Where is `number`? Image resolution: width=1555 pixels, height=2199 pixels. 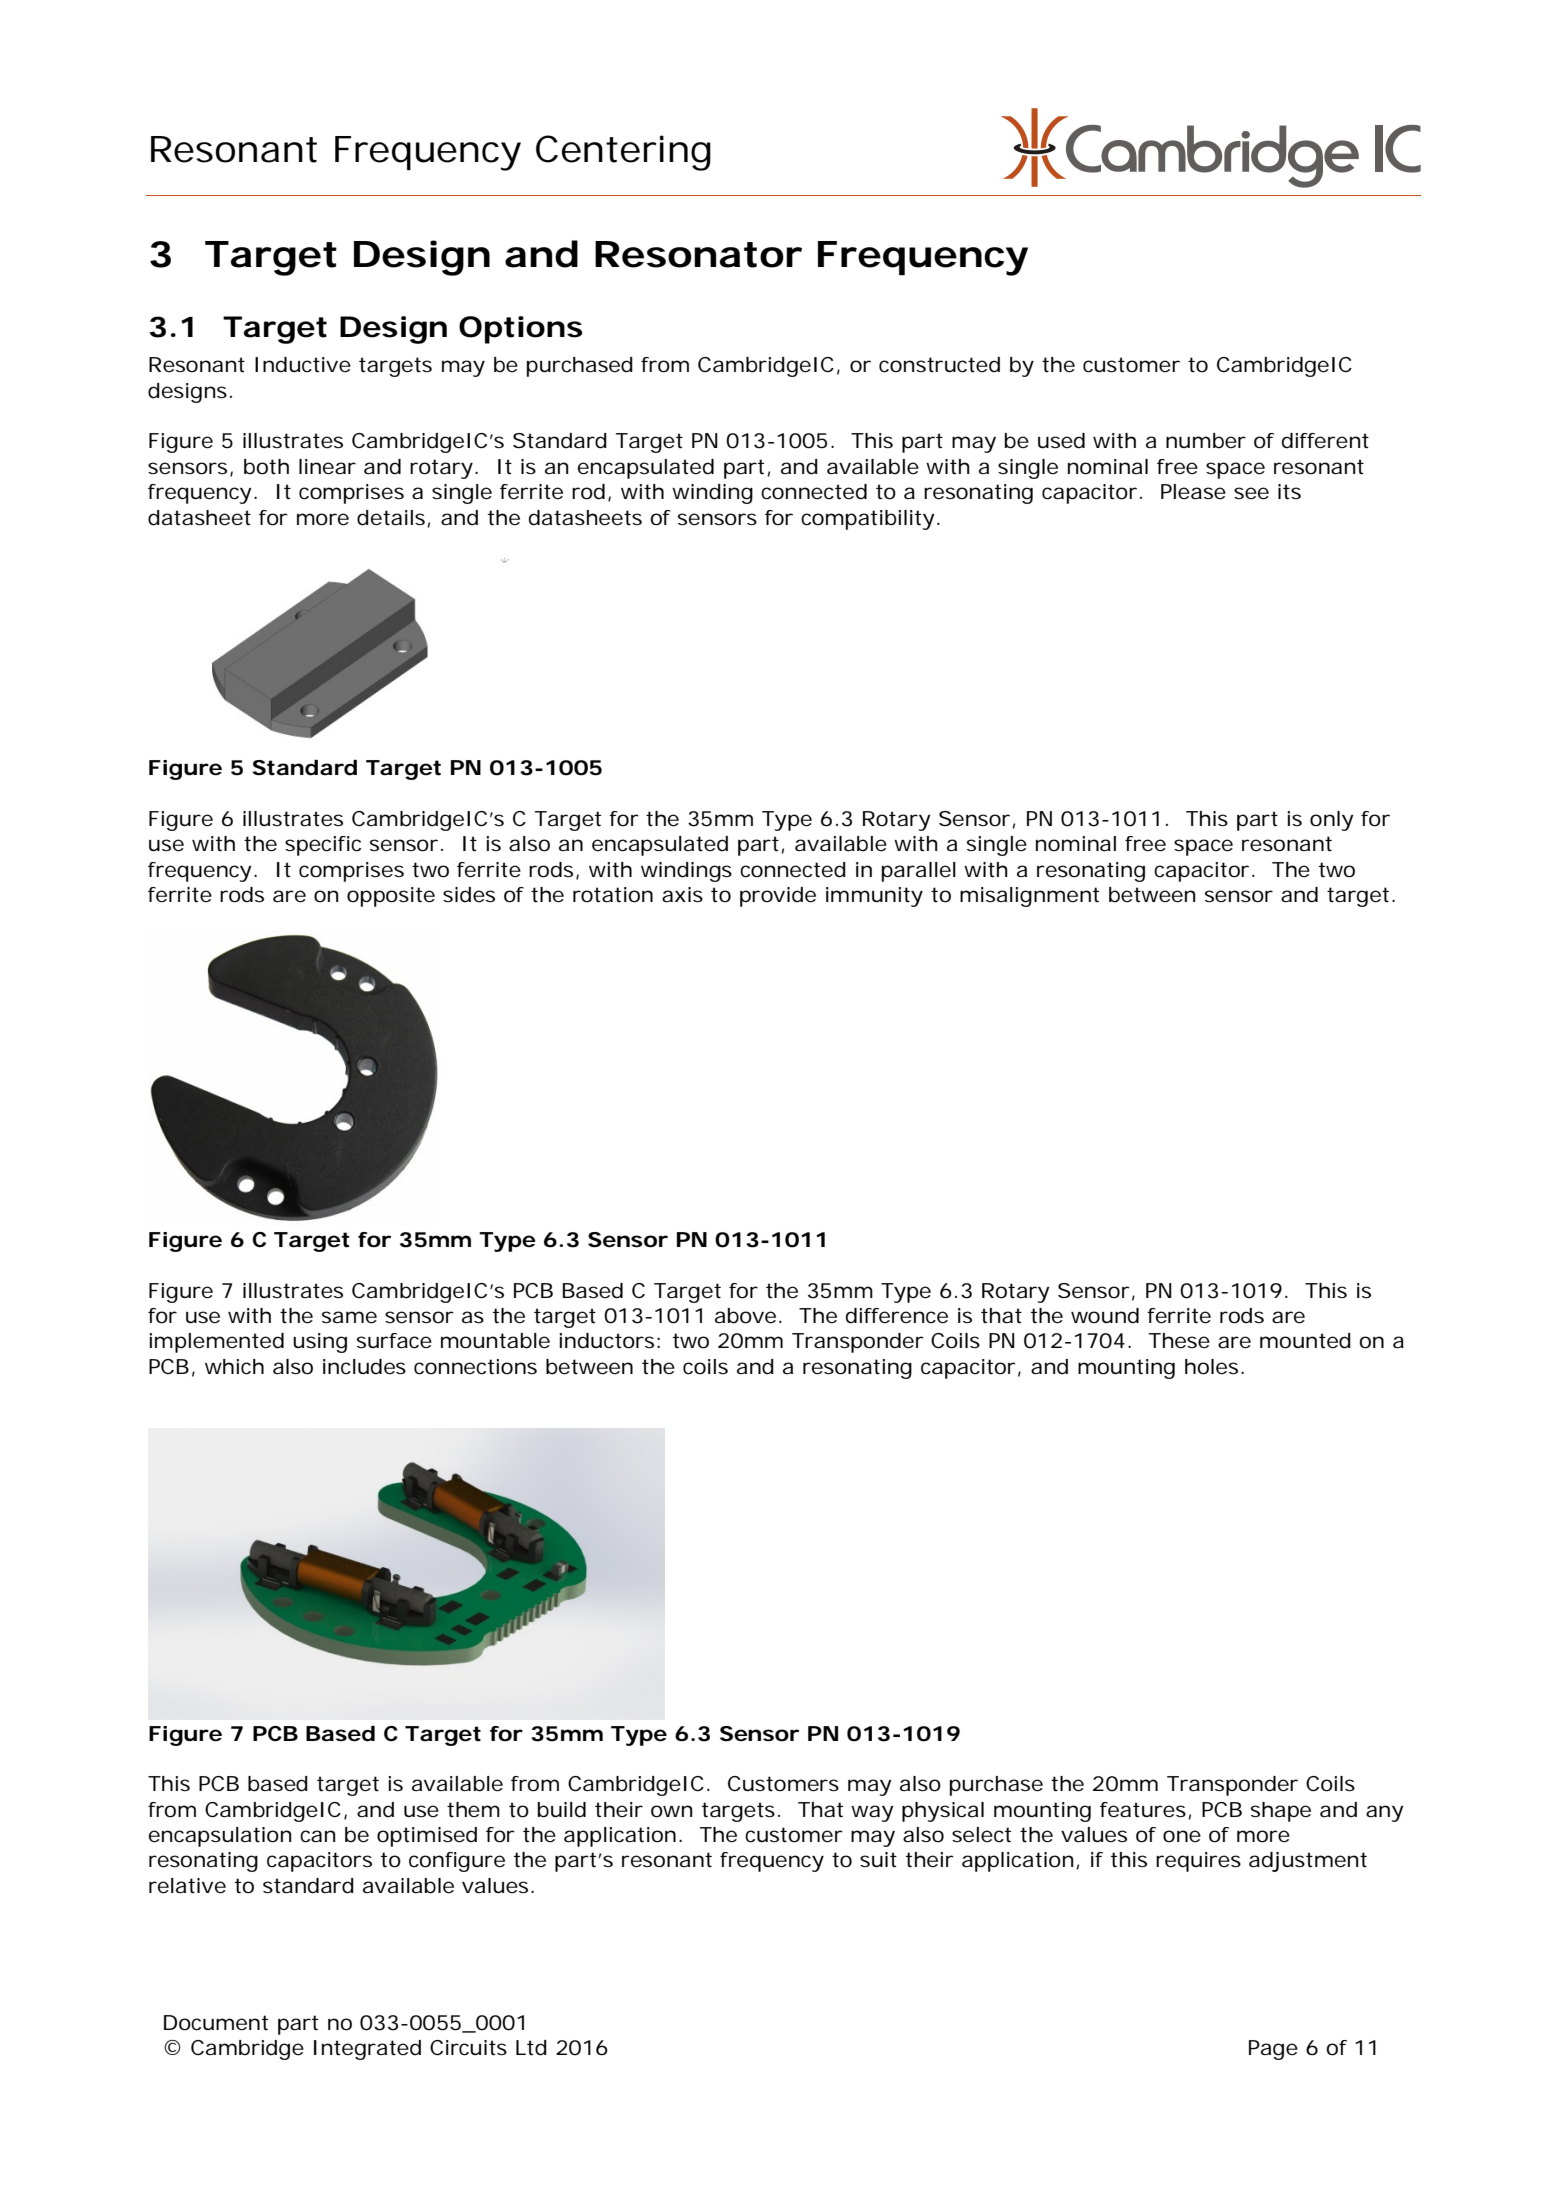 number is located at coordinates (1206, 441).
